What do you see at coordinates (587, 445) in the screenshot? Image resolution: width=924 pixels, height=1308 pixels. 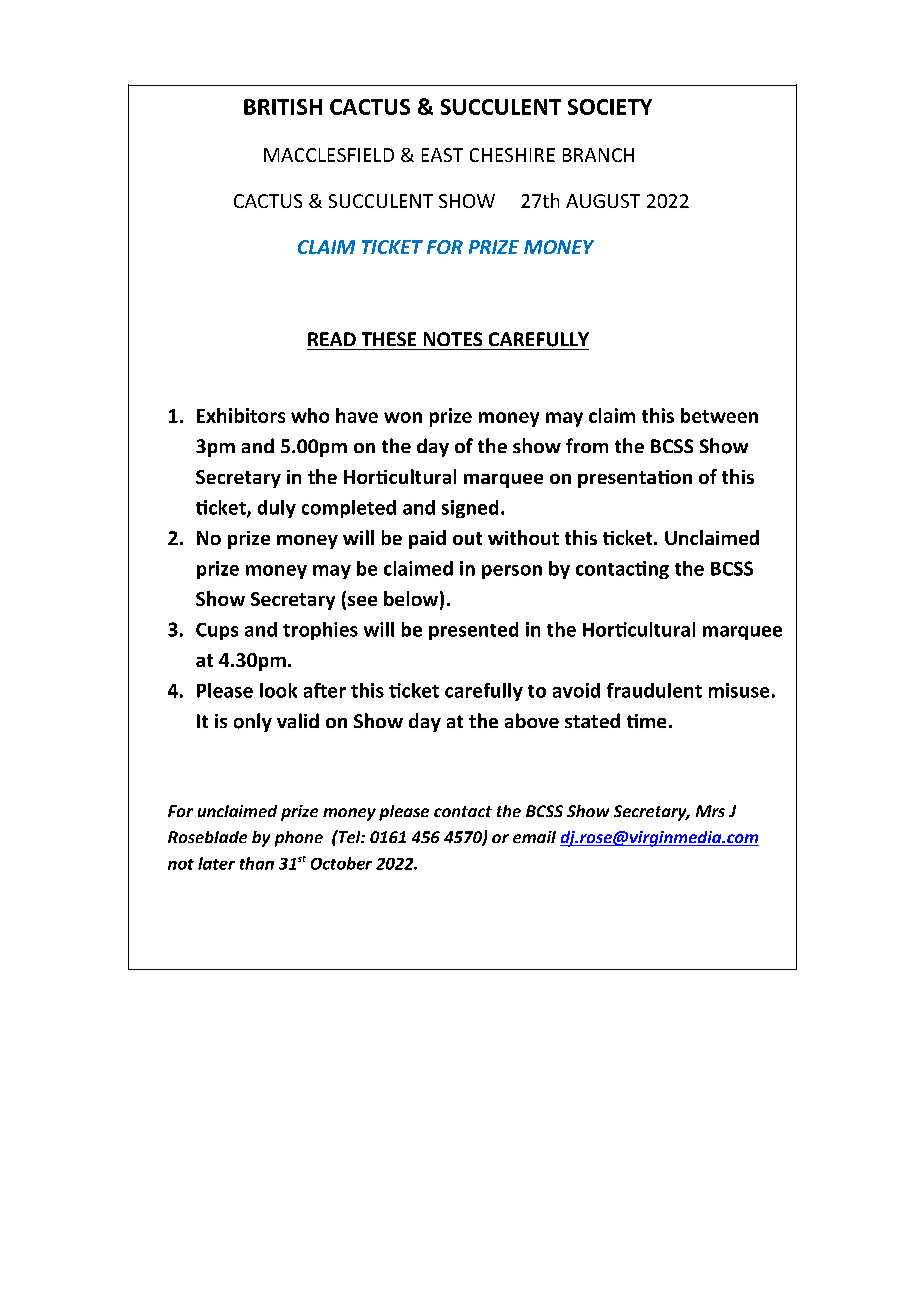 I see `from` at bounding box center [587, 445].
